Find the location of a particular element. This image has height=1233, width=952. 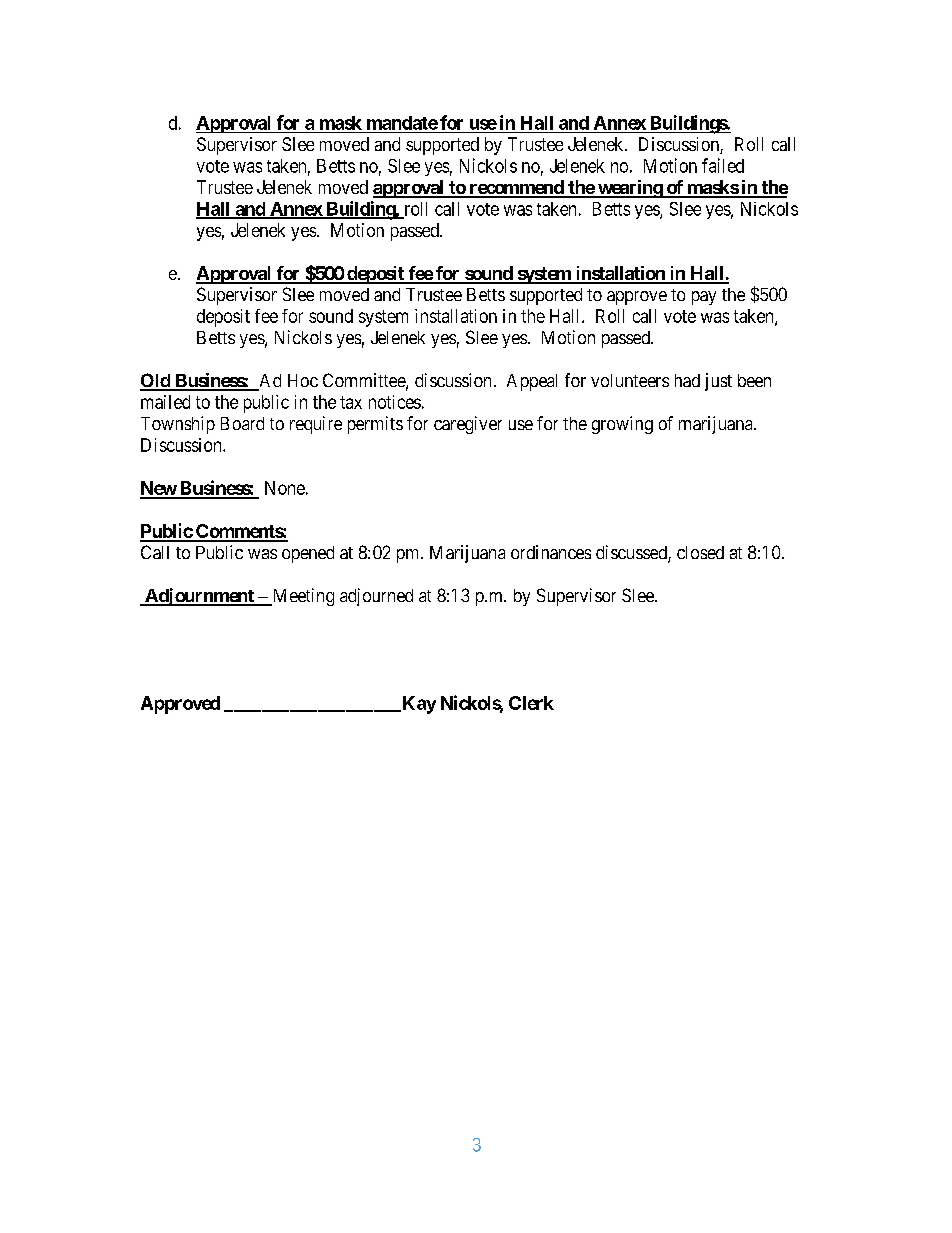

ordinances is located at coordinates (551, 552).
